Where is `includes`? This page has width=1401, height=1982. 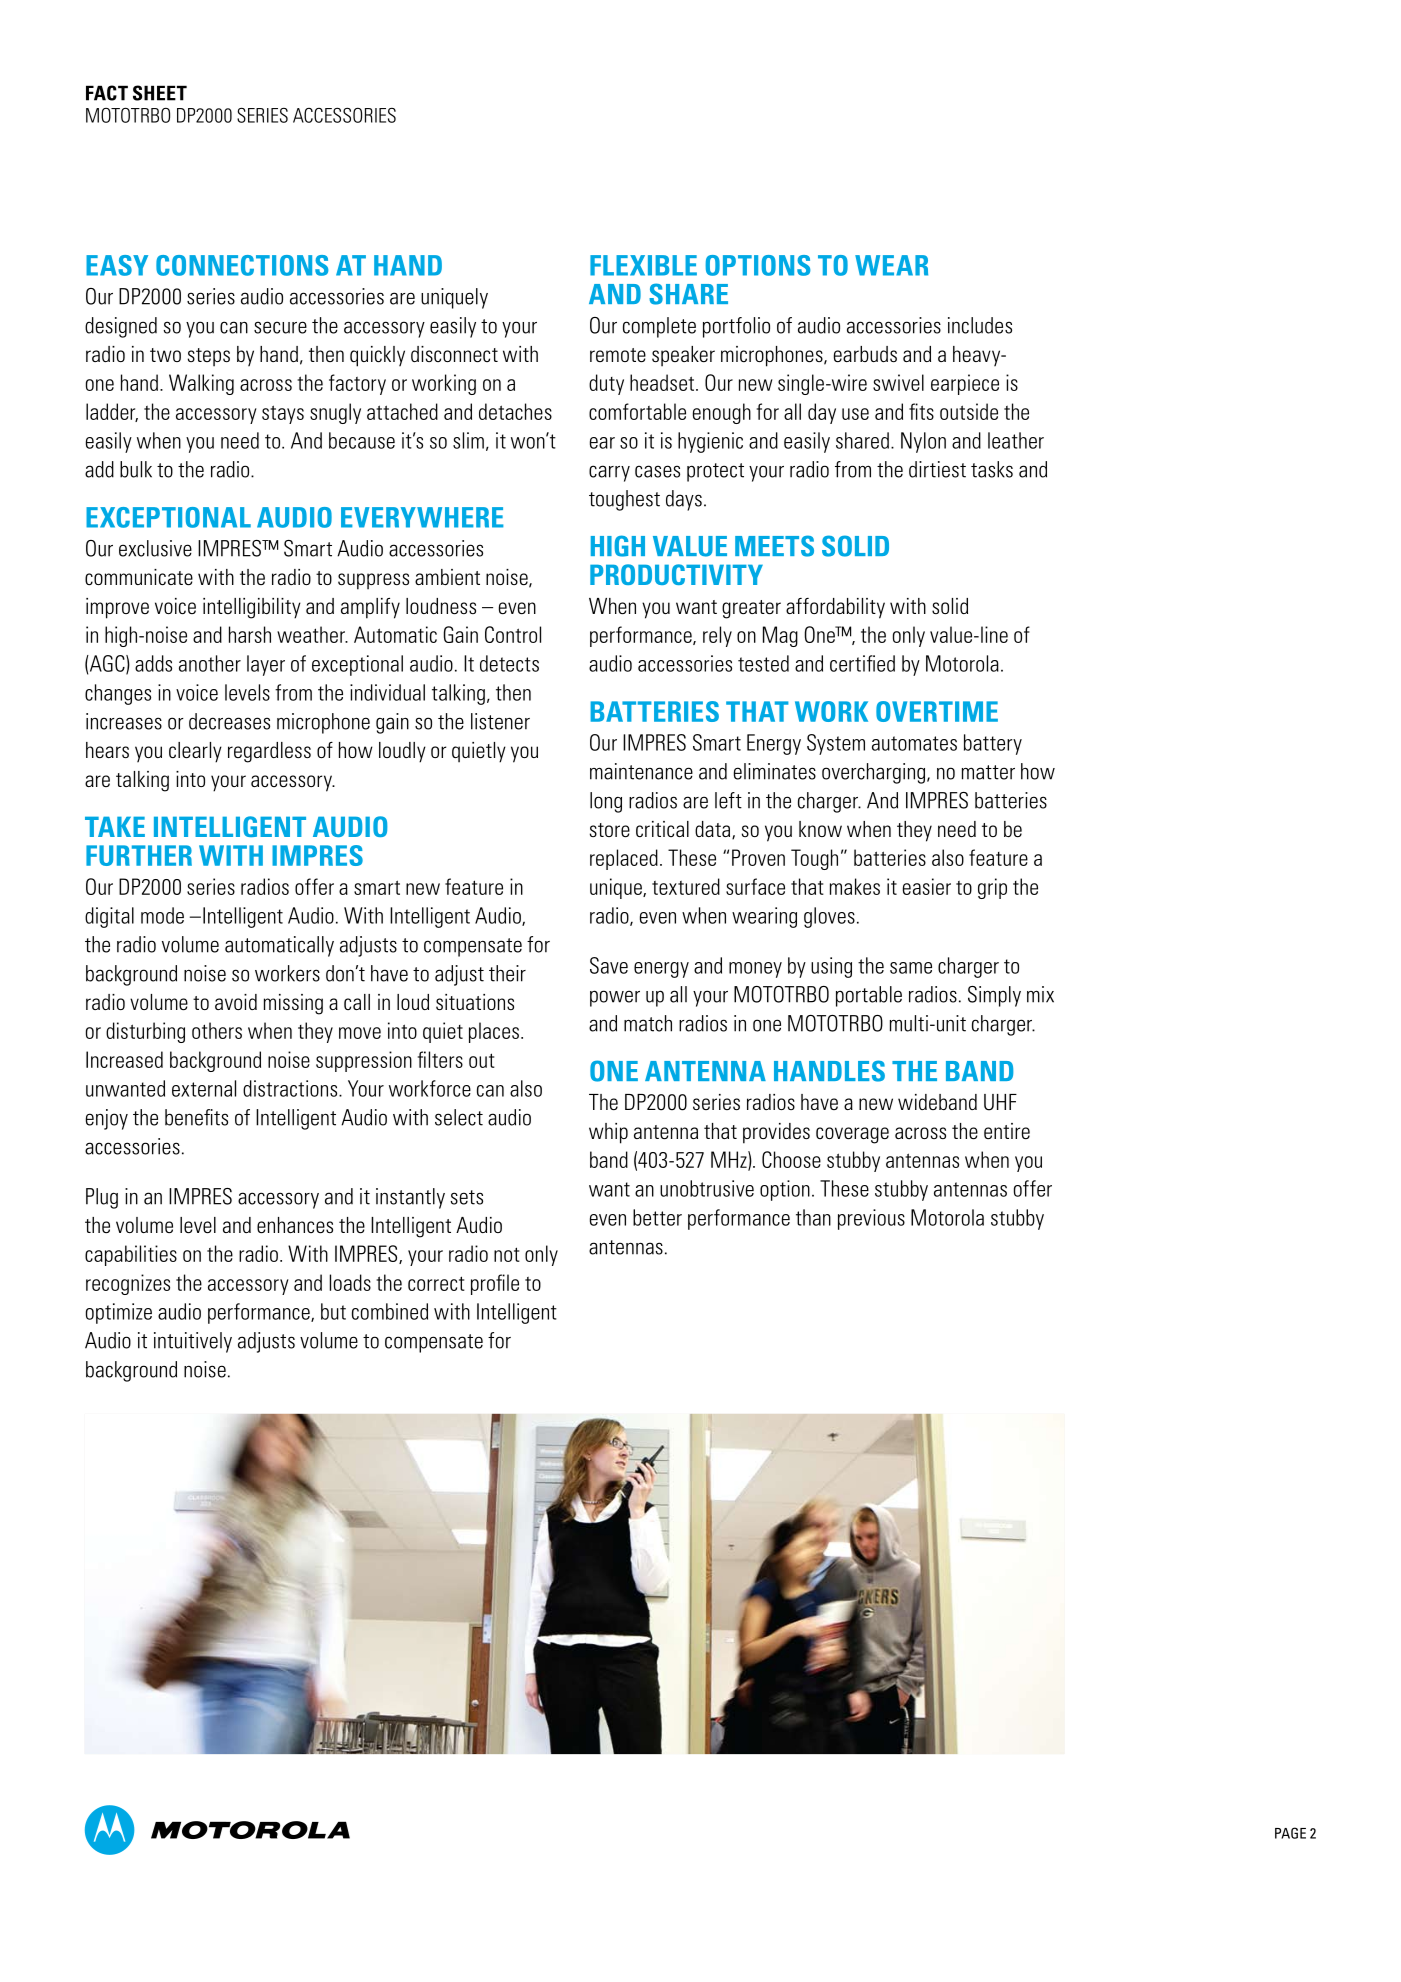 includes is located at coordinates (980, 325).
